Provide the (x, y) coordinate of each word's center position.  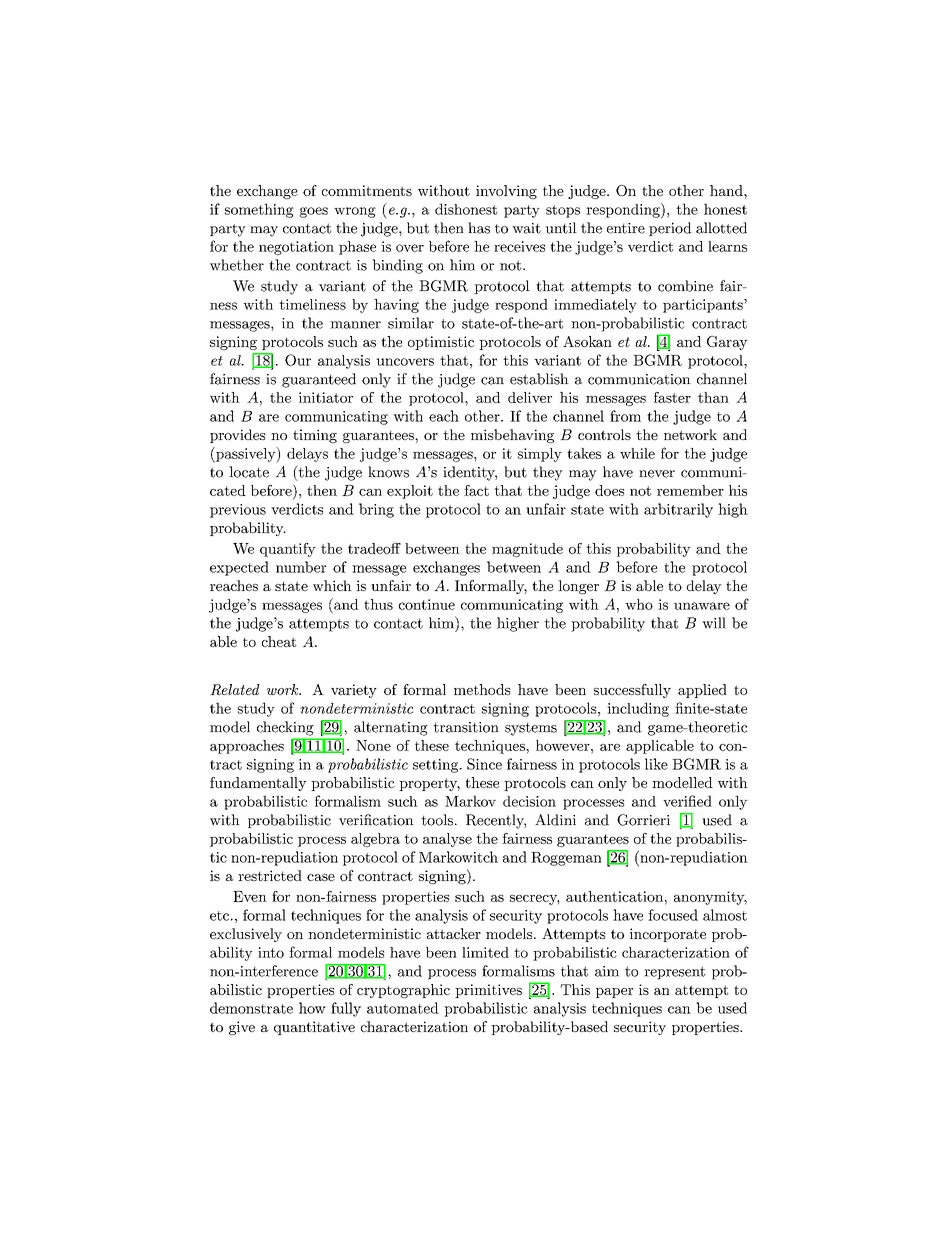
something (259, 210)
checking (285, 728)
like (656, 764)
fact (476, 490)
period (670, 229)
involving (506, 192)
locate (249, 472)
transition (466, 727)
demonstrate (251, 1008)
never (657, 474)
